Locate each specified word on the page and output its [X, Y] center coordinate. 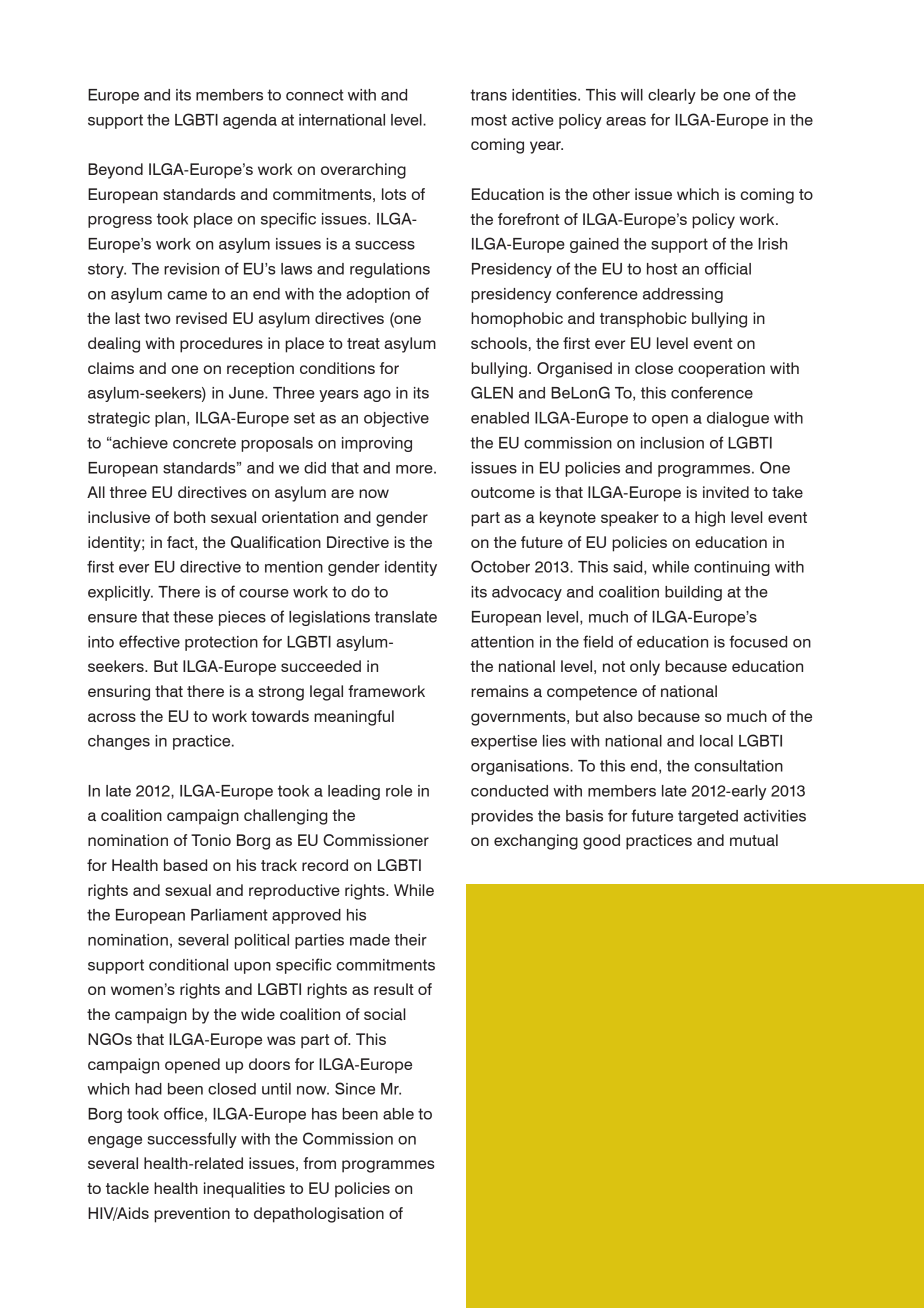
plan [171, 419]
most [489, 120]
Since [355, 1088]
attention [502, 642]
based [185, 865]
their [410, 940]
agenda [250, 121]
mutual [754, 840]
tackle [127, 1188]
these [193, 617]
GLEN [492, 392]
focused [758, 641]
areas [626, 121]
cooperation [721, 370]
